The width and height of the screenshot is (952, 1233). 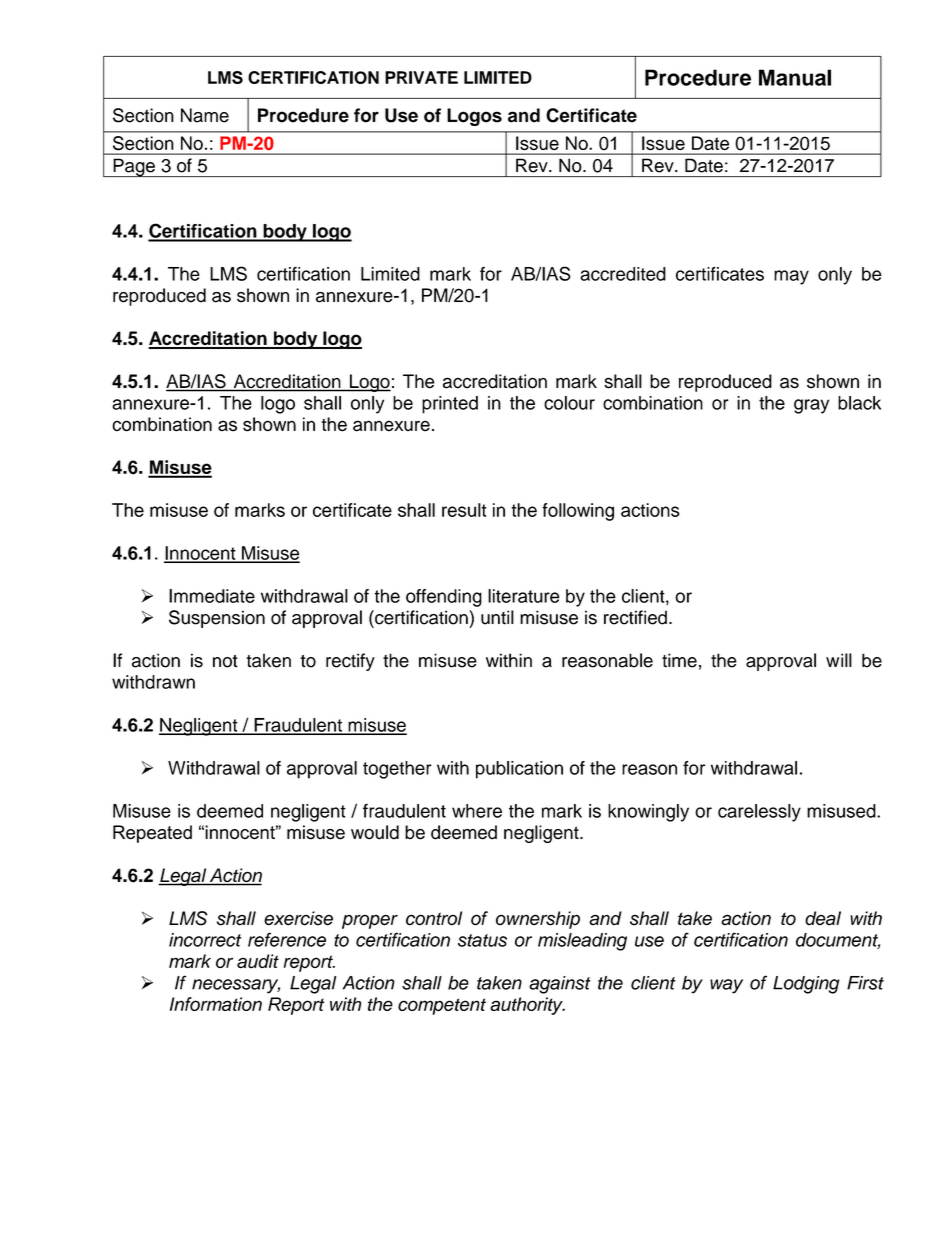 I want to click on PRIVATE, so click(x=421, y=77).
